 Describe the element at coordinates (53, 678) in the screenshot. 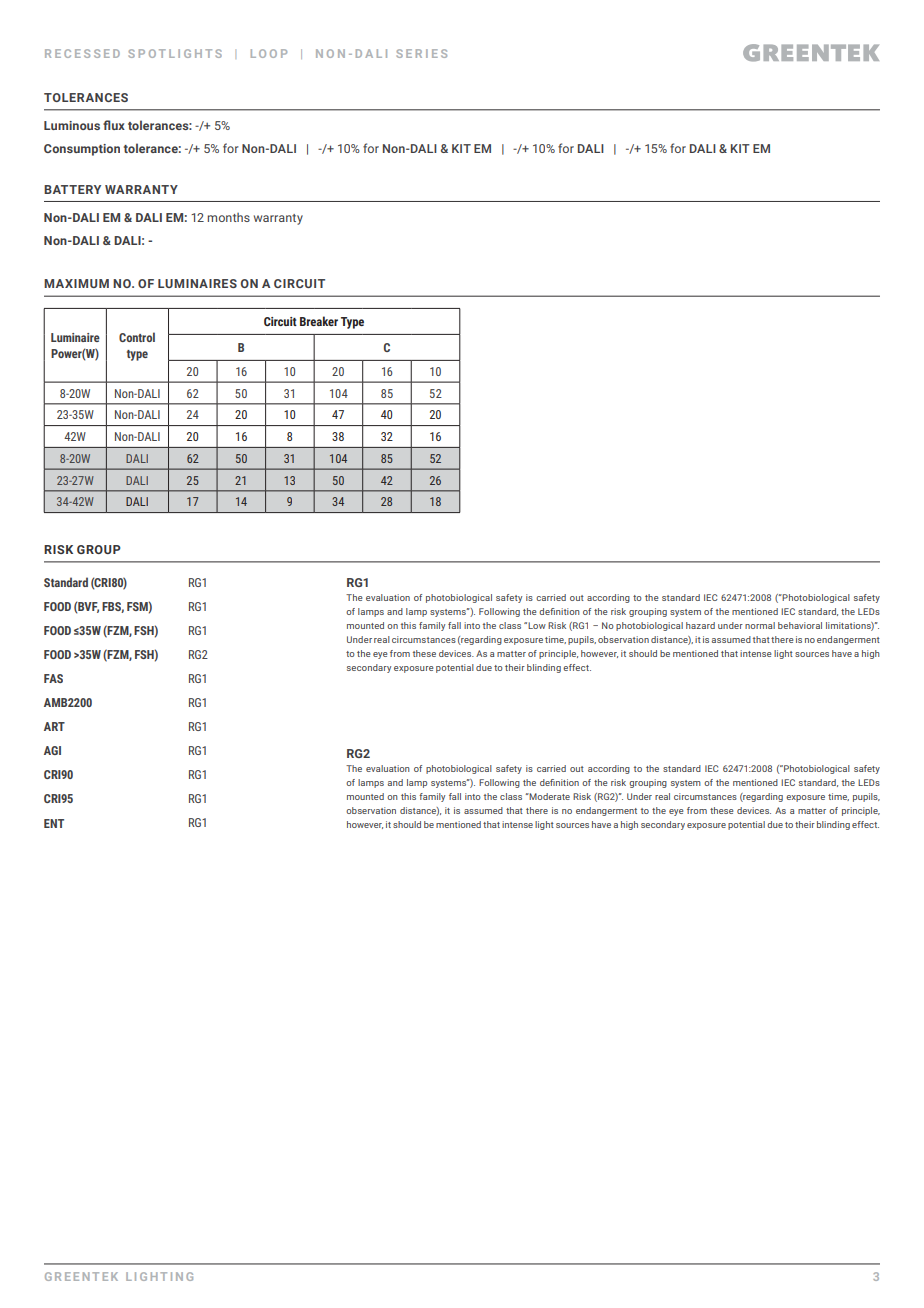

I see `FAS` at that location.
